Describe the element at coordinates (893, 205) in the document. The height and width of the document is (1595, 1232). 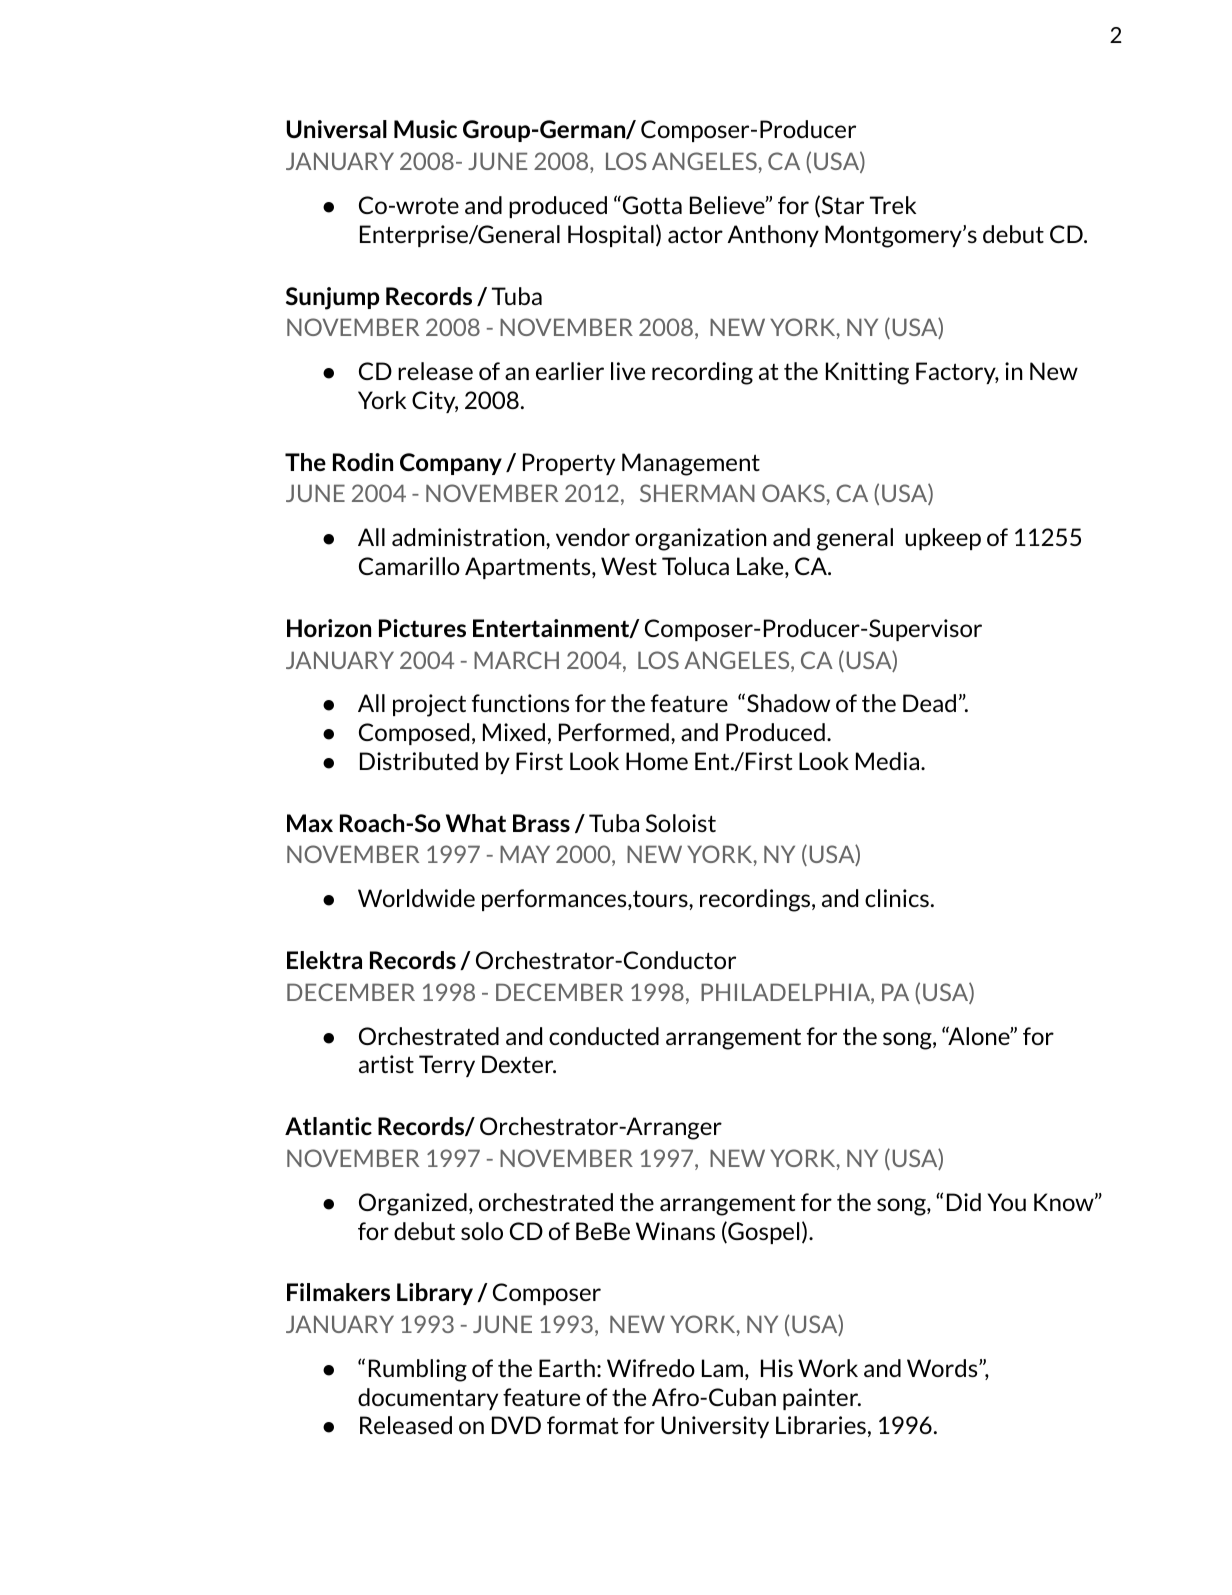
I see `Trek` at that location.
